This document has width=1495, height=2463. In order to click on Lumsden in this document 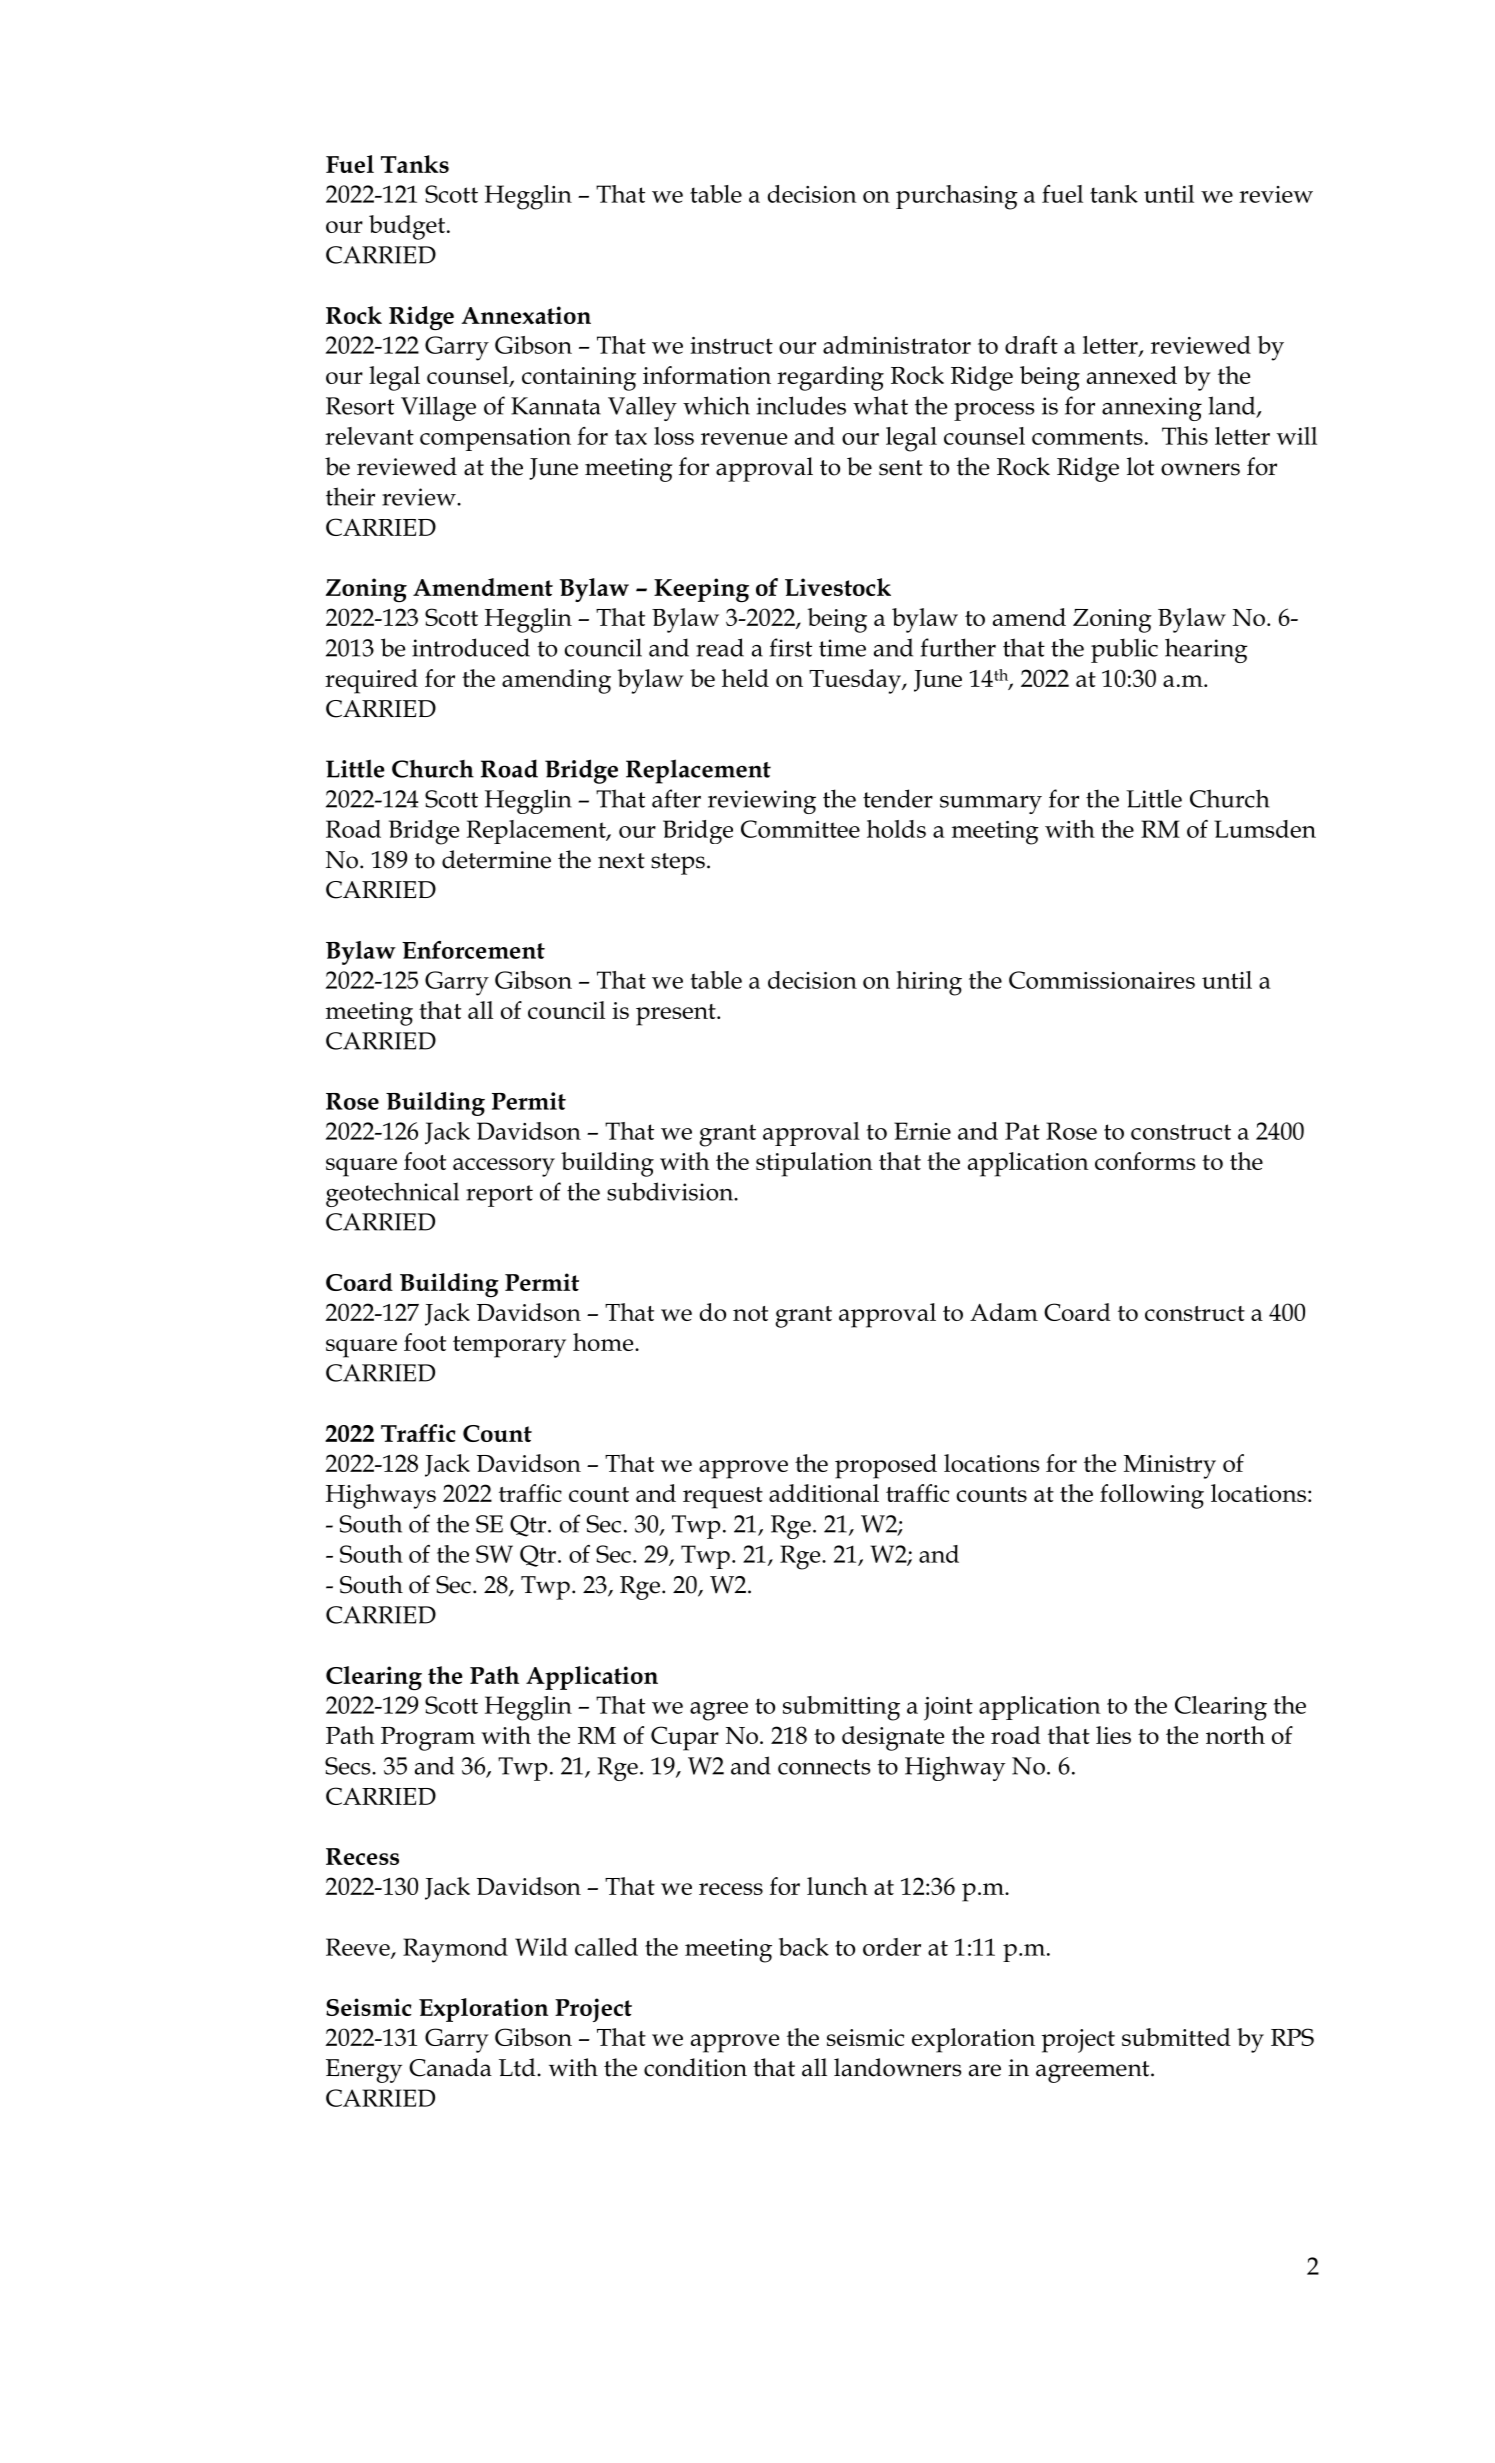, I will do `click(1265, 829)`.
